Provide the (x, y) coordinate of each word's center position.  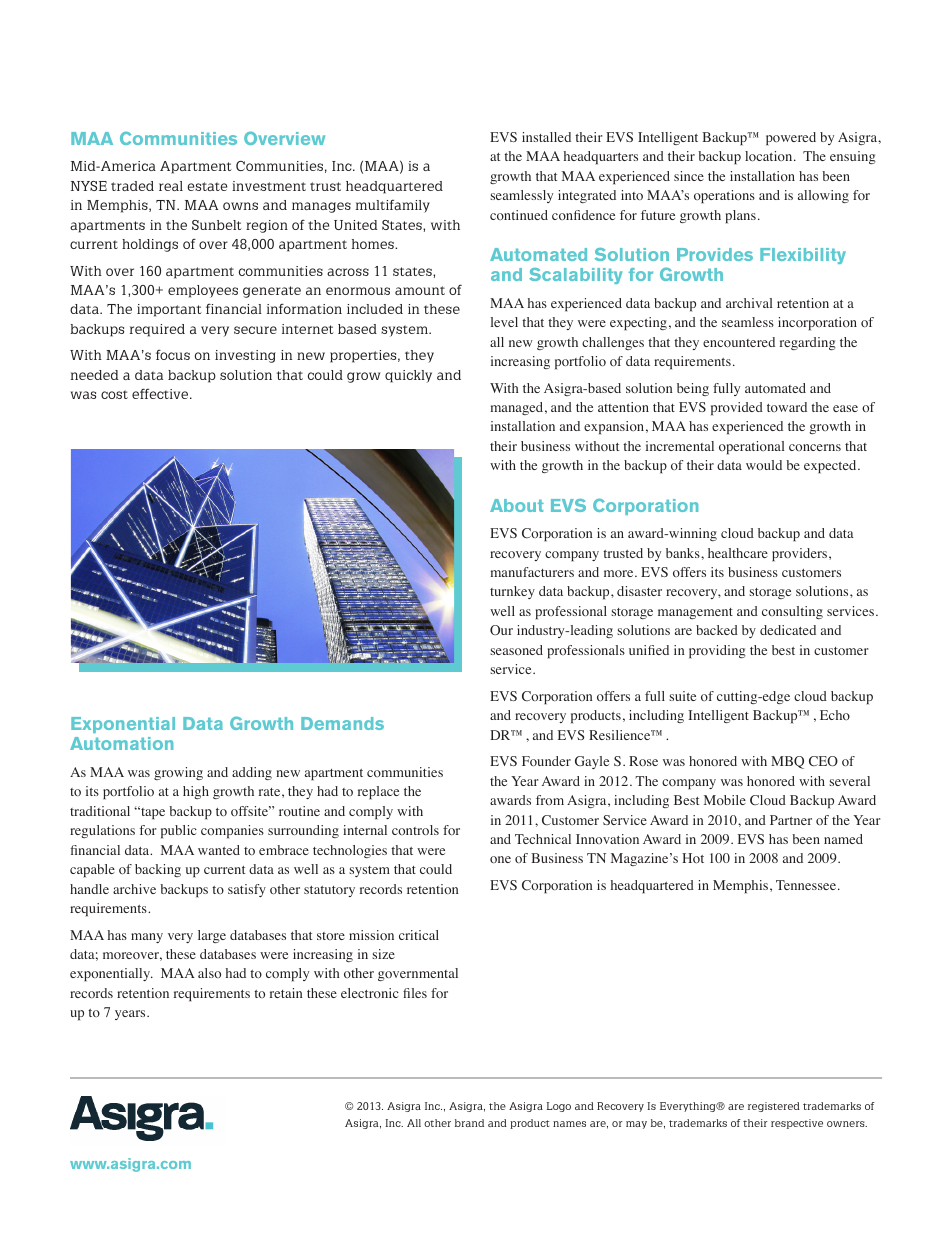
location (770, 156)
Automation (121, 743)
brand (469, 1123)
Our (501, 630)
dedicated (788, 630)
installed (546, 137)
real (171, 186)
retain (286, 993)
